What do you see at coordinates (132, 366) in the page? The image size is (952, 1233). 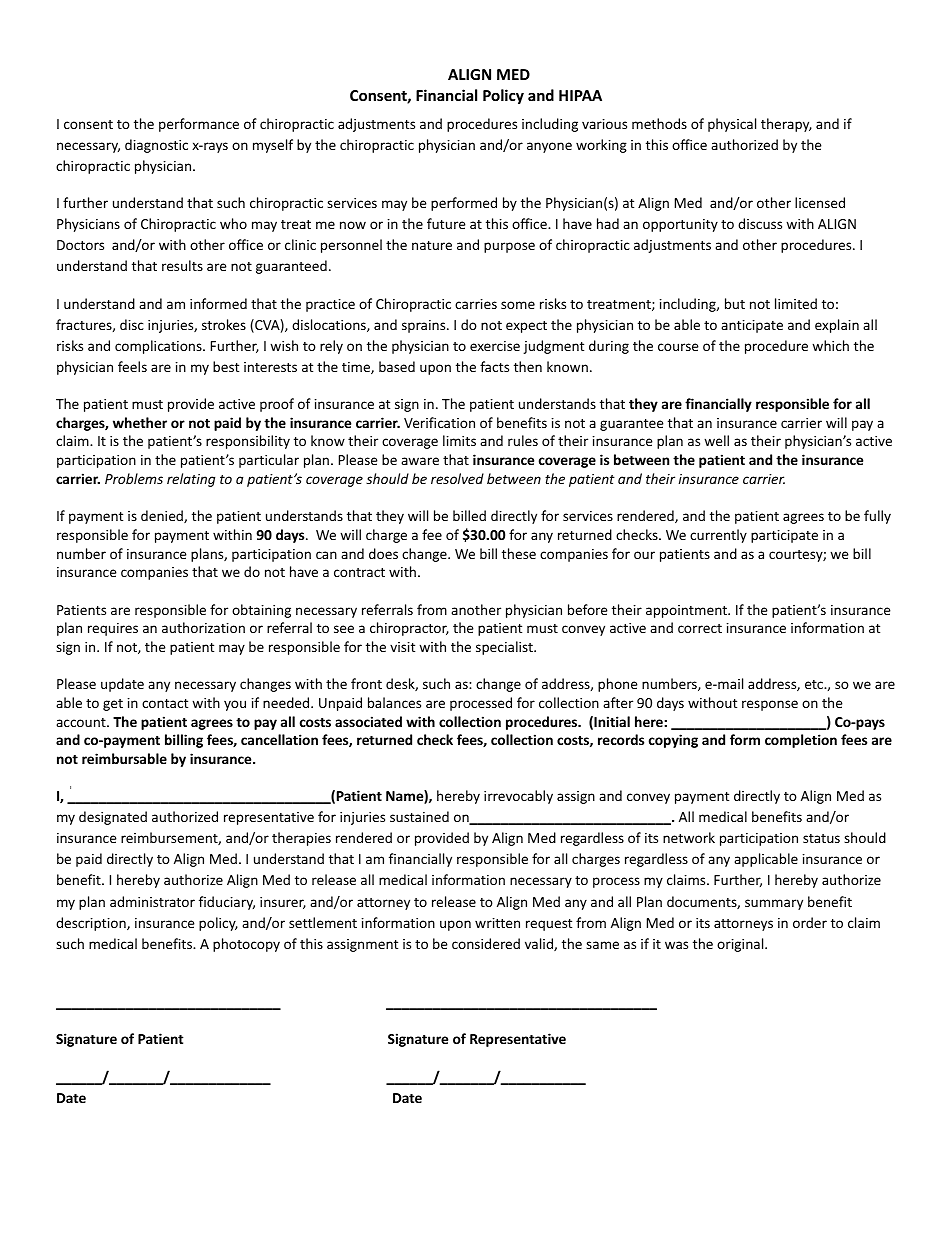 I see `feels` at bounding box center [132, 366].
